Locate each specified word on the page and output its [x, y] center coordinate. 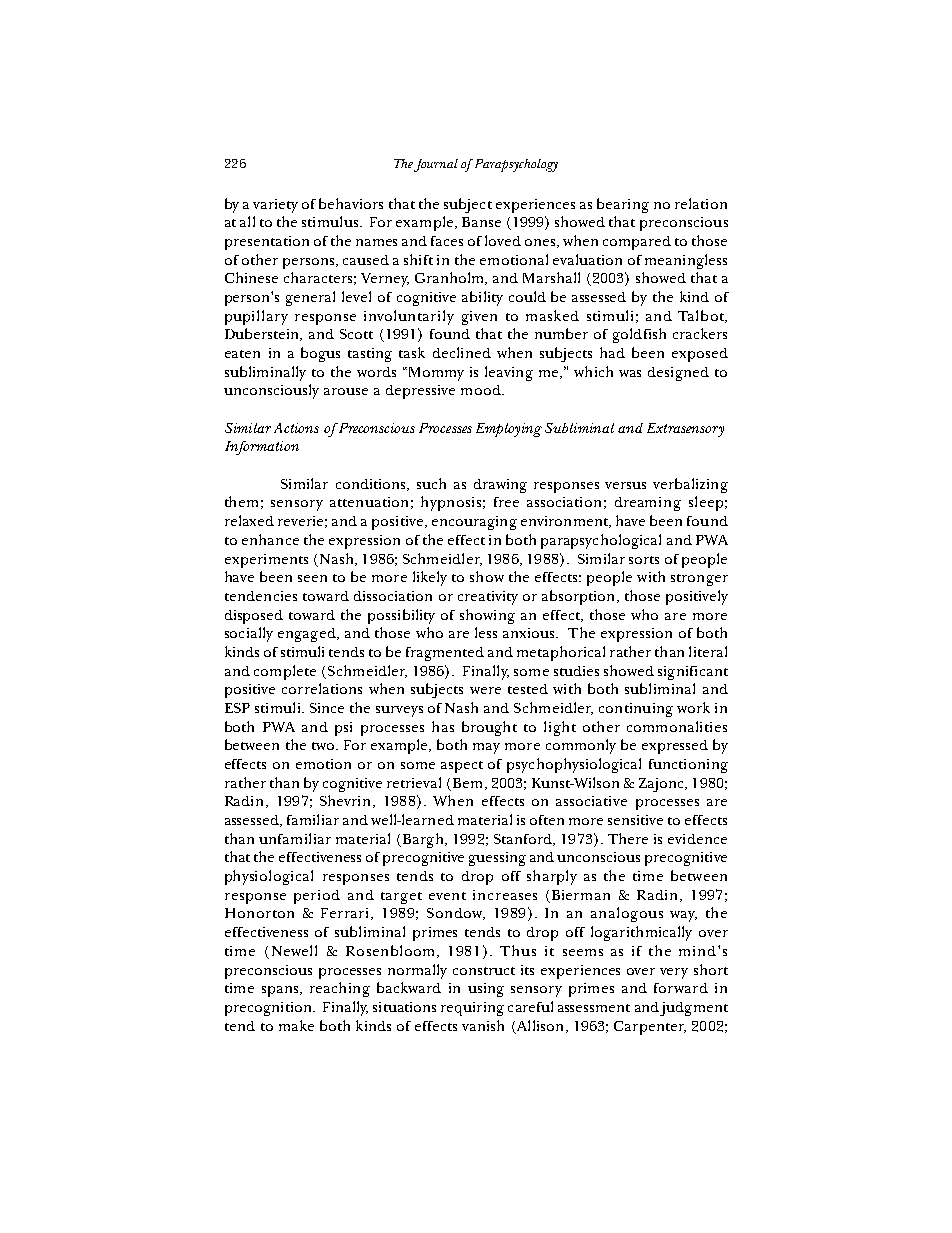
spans [281, 991]
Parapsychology [516, 165]
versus [625, 485]
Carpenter [650, 1028]
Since [327, 708]
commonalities [677, 726]
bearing [623, 205]
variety [275, 206]
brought [489, 728]
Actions [296, 428]
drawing [500, 486]
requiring [472, 1009]
